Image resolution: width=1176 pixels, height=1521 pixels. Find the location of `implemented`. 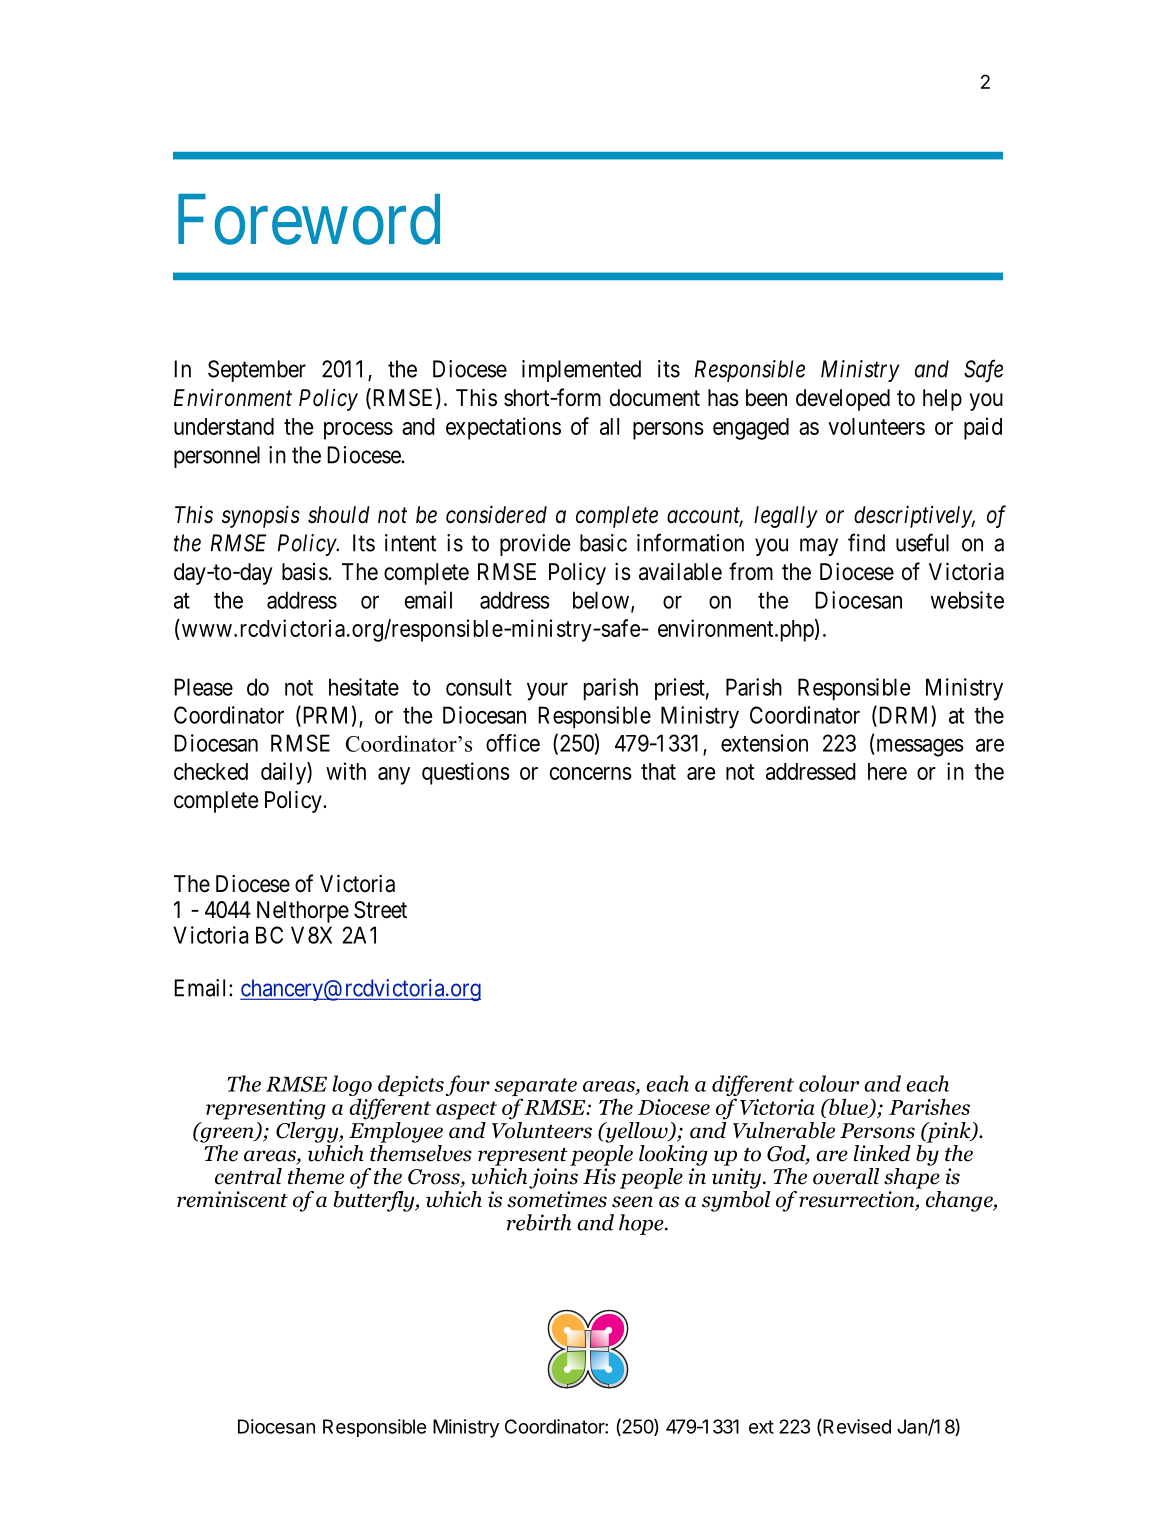

implemented is located at coordinates (581, 371).
